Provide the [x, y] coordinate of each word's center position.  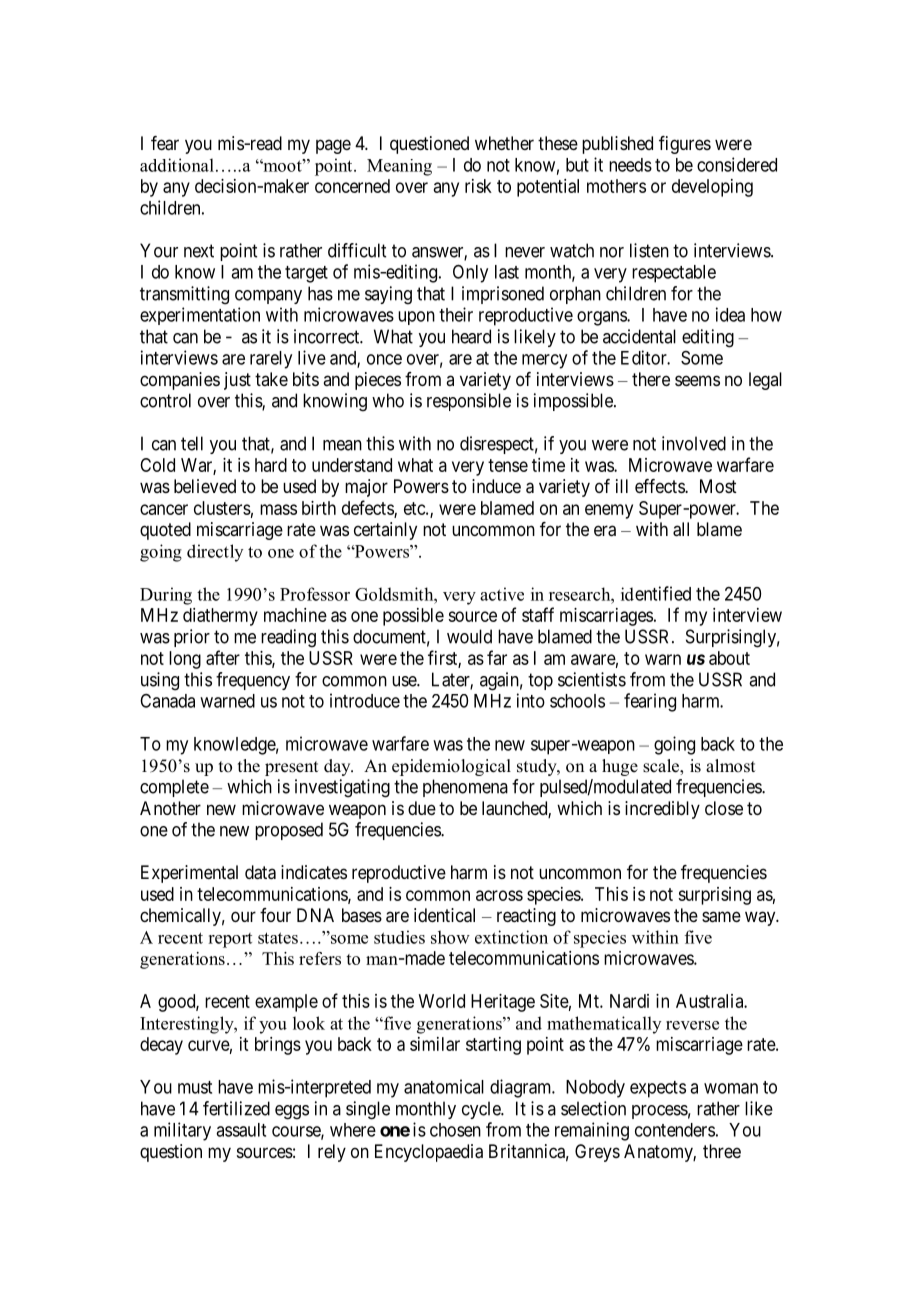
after [223, 657]
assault [241, 1130]
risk [478, 186]
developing [712, 188]
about [729, 658]
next [199, 251]
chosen [455, 1130]
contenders [675, 1130]
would [469, 636]
